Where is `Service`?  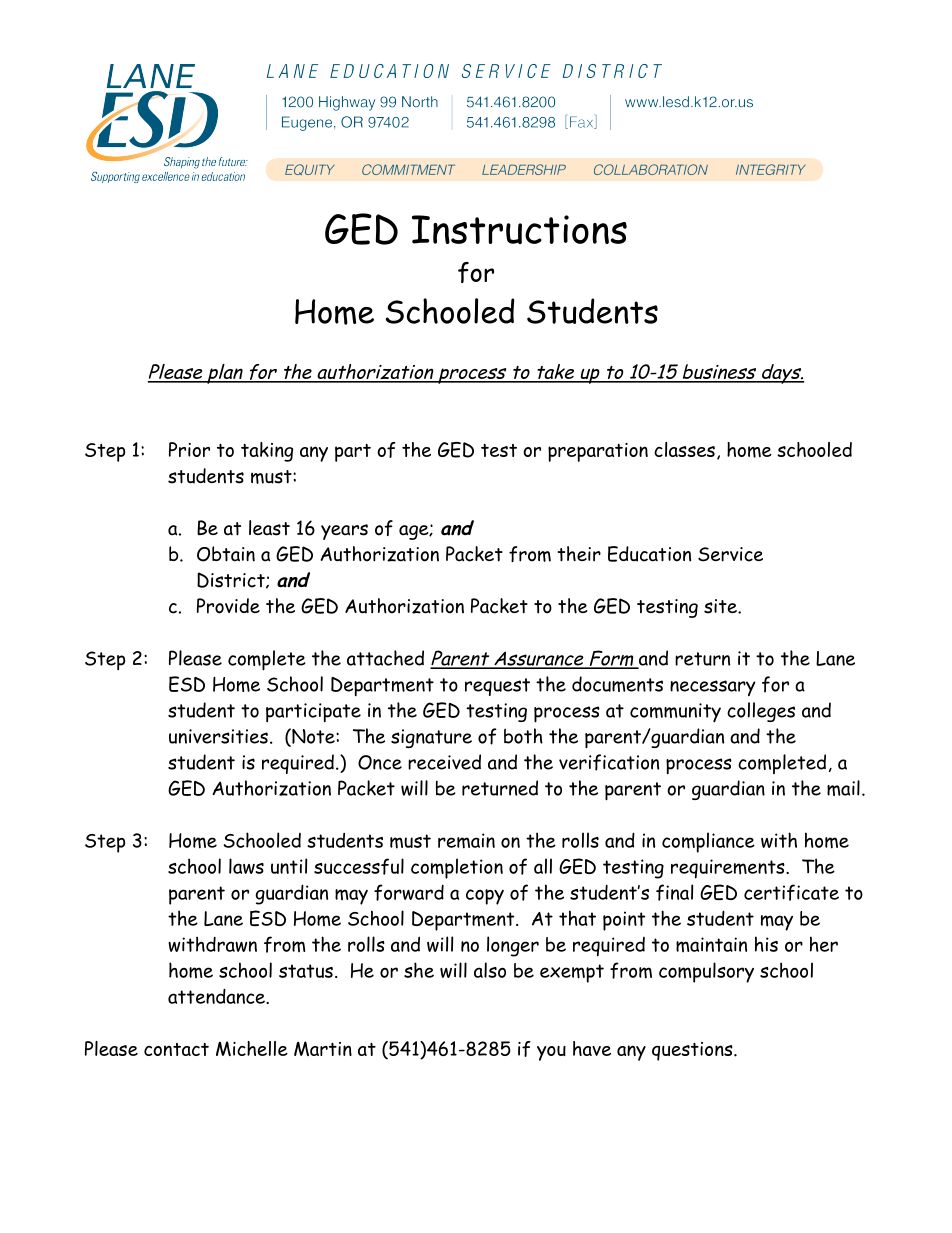 Service is located at coordinates (730, 554).
